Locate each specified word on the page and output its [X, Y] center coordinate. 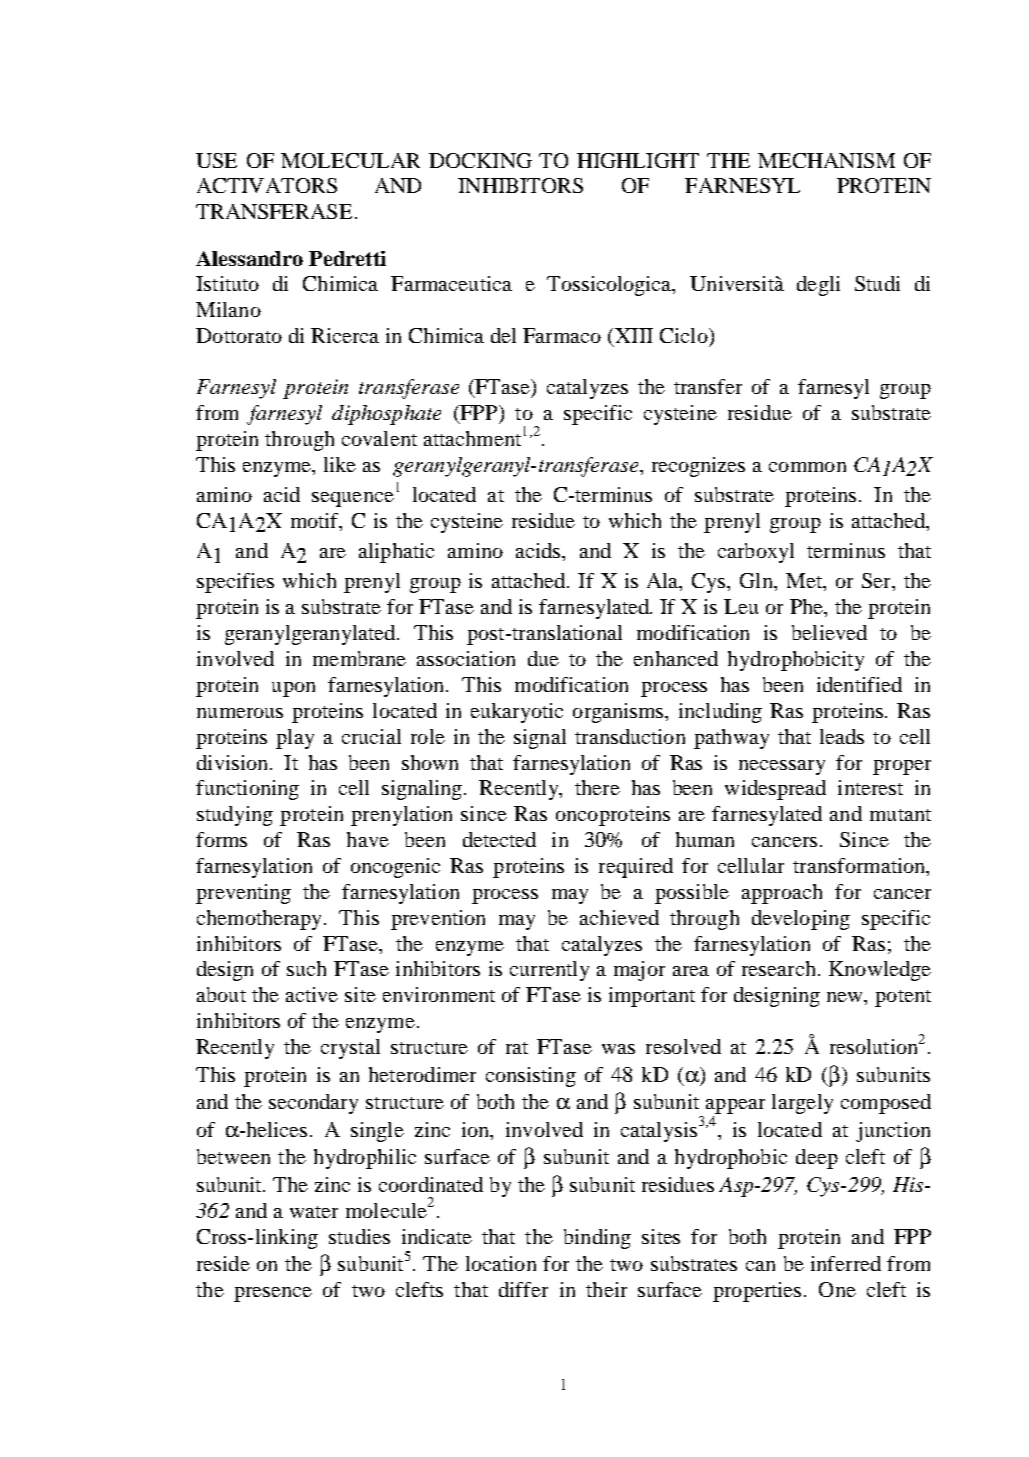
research [778, 968]
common [807, 467]
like [340, 464]
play [295, 739]
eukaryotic [517, 713]
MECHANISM [826, 160]
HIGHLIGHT [638, 160]
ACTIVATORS [267, 185]
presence [273, 1294]
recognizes [698, 467]
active [312, 994]
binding [597, 1239]
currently [549, 971]
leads [842, 736]
